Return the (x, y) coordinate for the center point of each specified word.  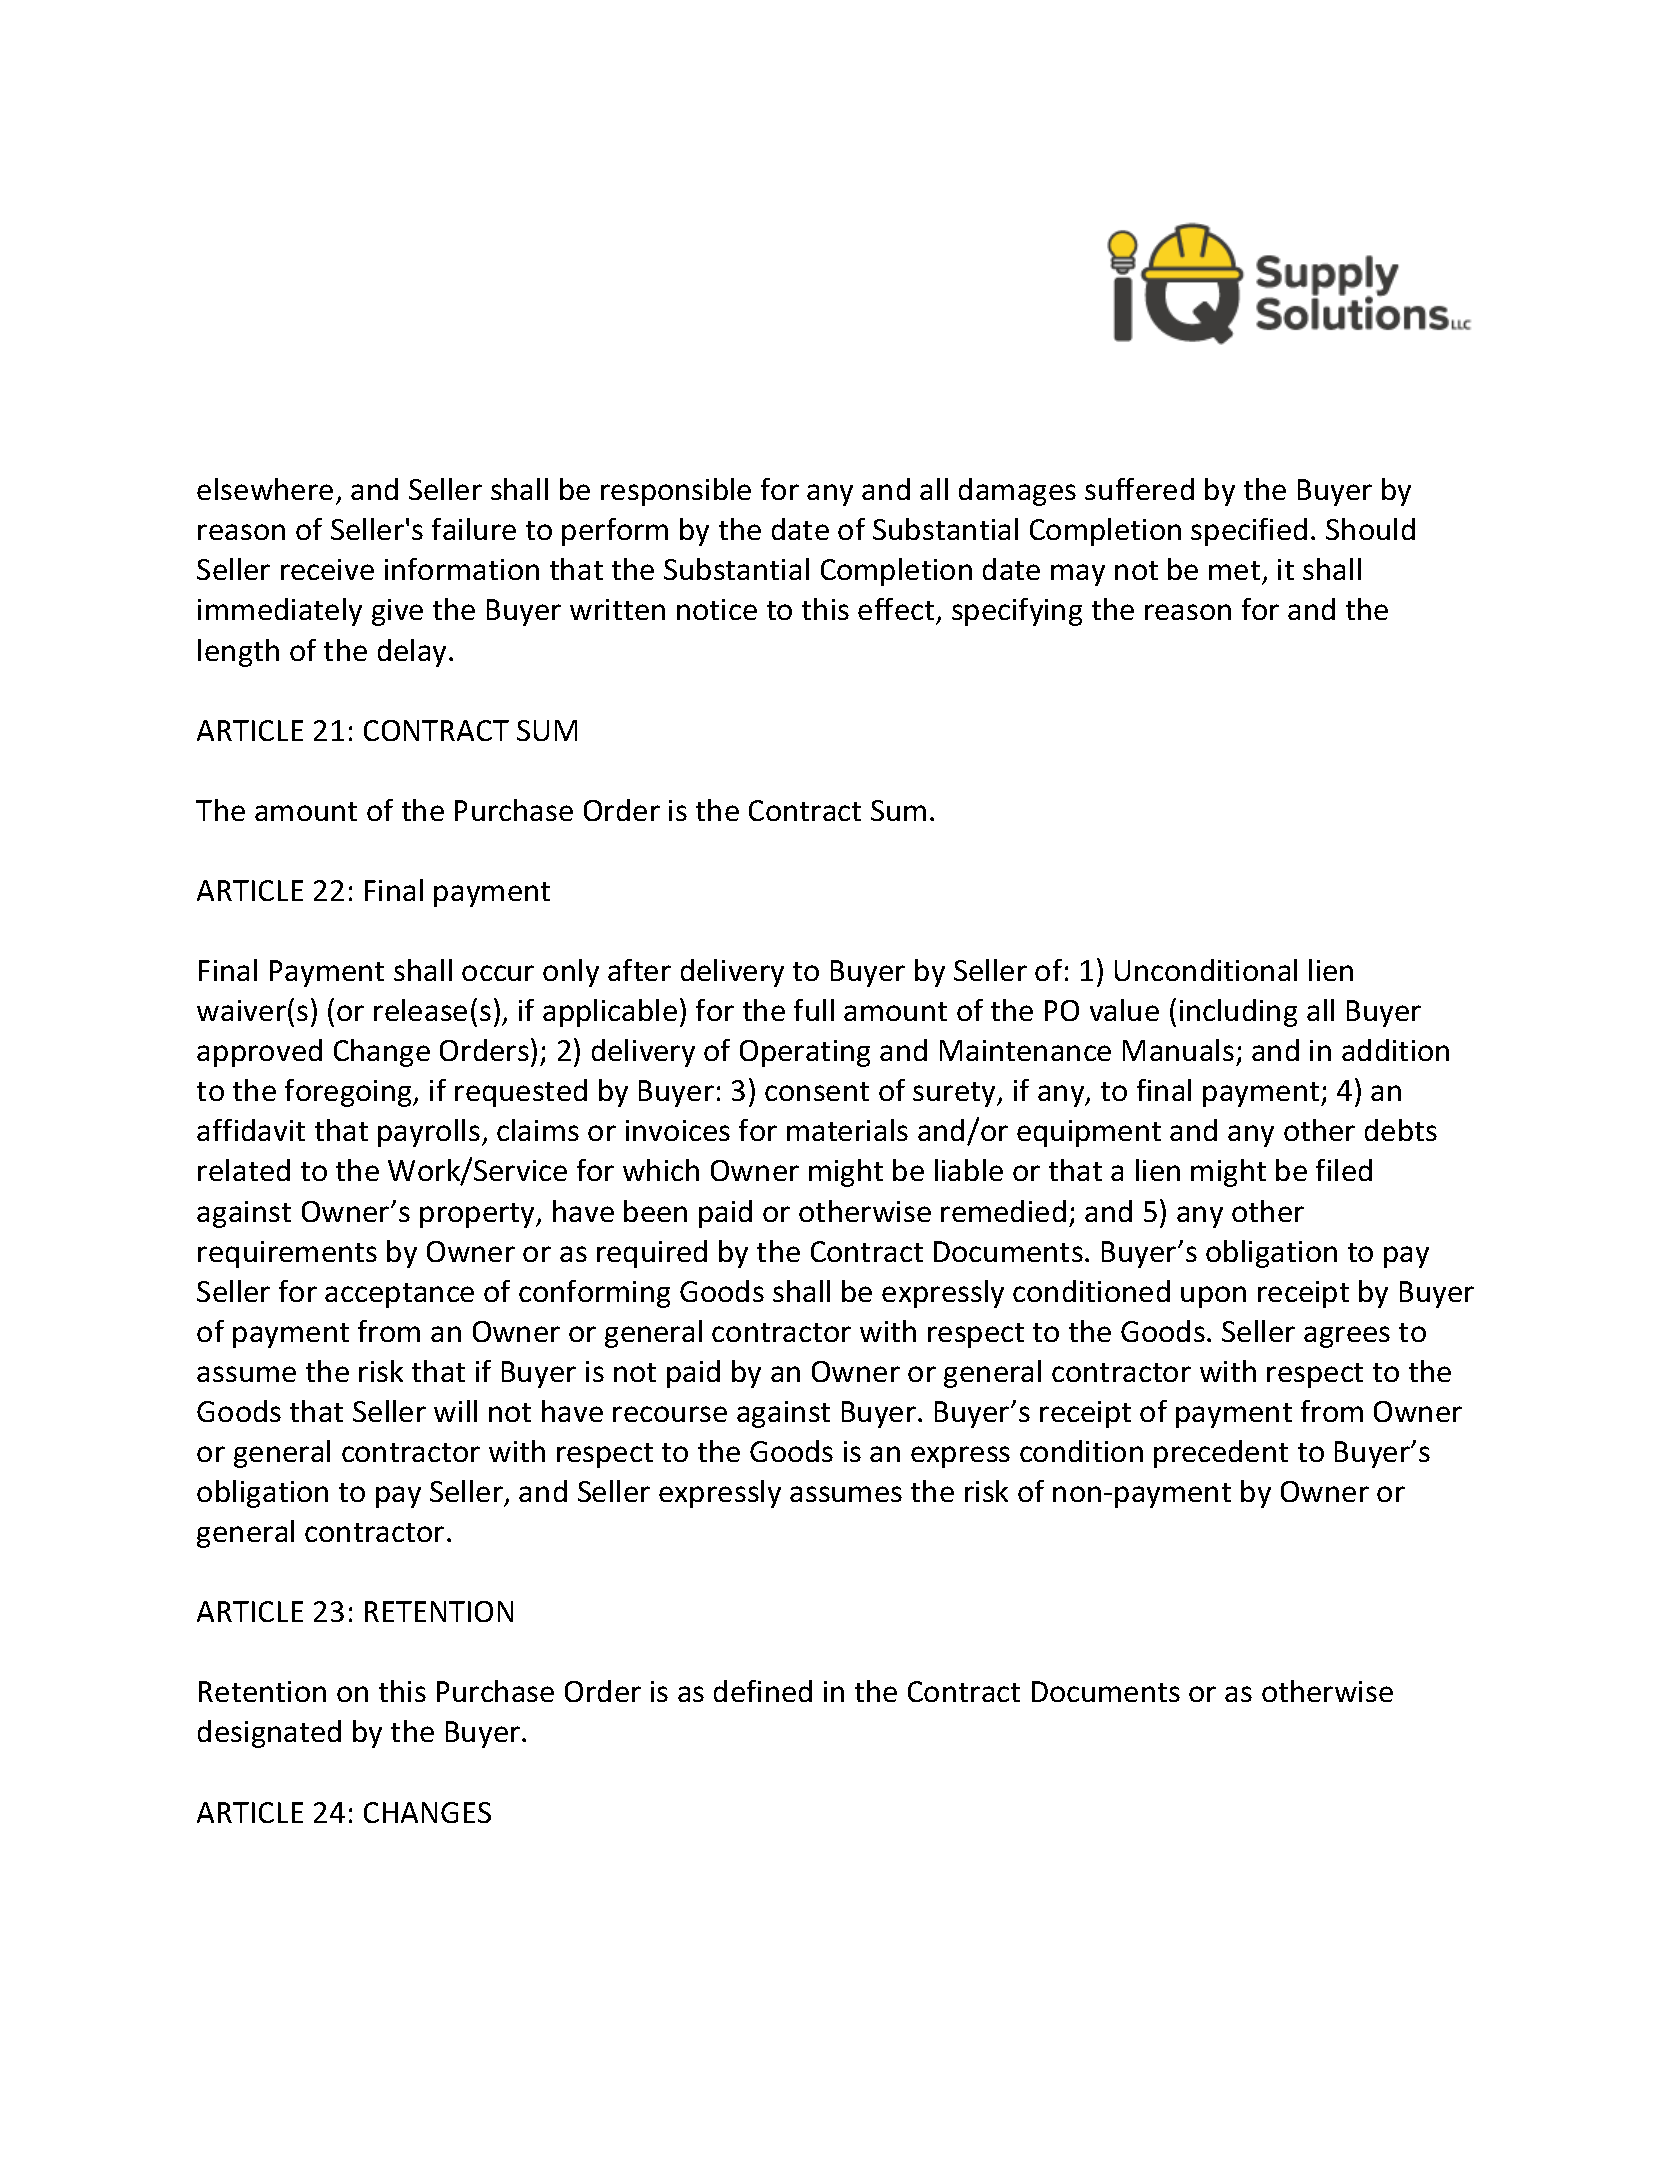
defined (763, 1691)
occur (498, 973)
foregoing (349, 1093)
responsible (676, 492)
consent (817, 1091)
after (639, 970)
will (455, 1411)
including (1238, 1013)
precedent (1221, 1454)
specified (1249, 532)
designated (269, 1734)
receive (327, 569)
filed (1344, 1170)
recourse (670, 1414)
